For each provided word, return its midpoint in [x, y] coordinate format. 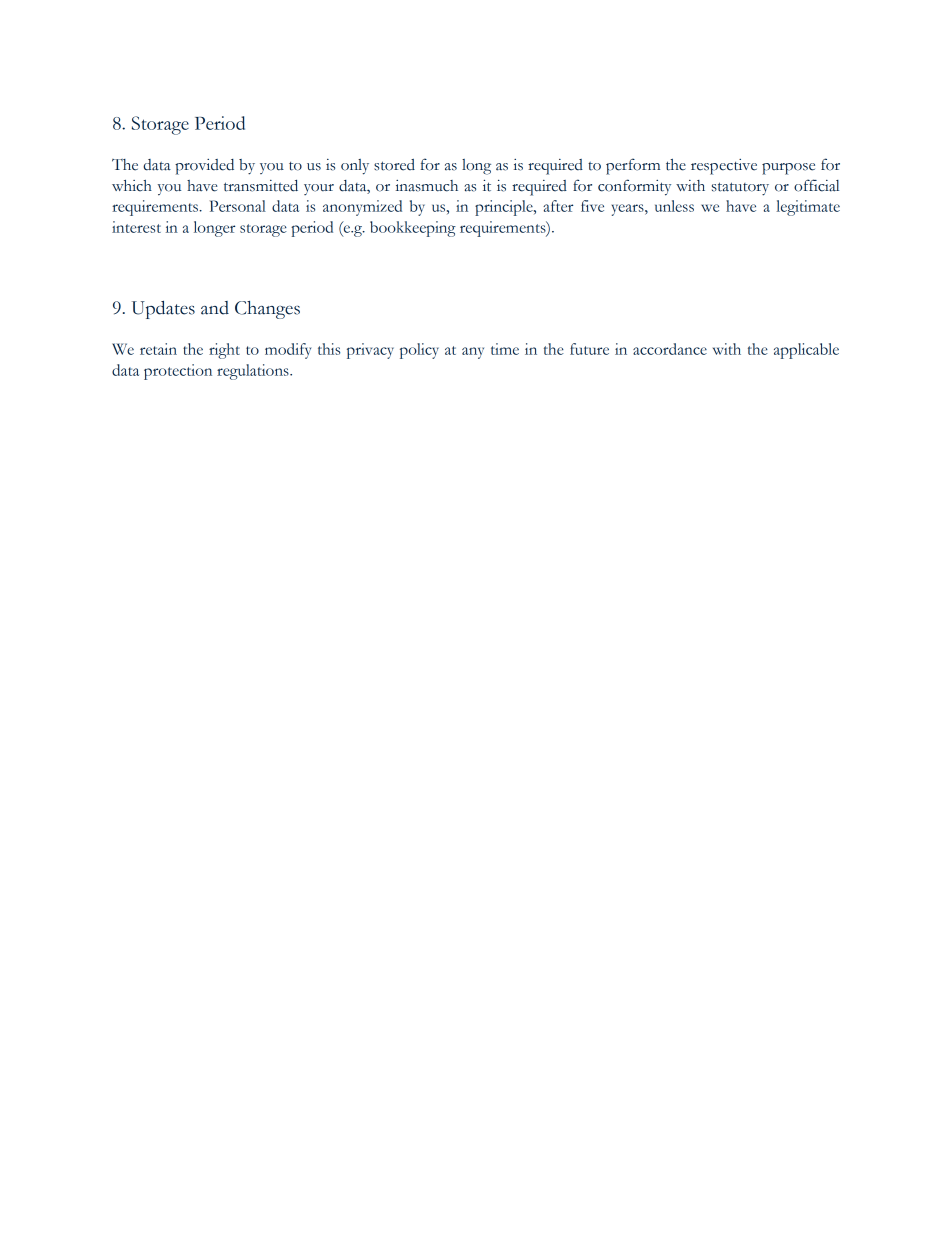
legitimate [808, 208]
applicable [806, 351]
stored [394, 165]
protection [178, 372]
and [215, 308]
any [473, 353]
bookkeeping [413, 229]
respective [724, 167]
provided [204, 167]
